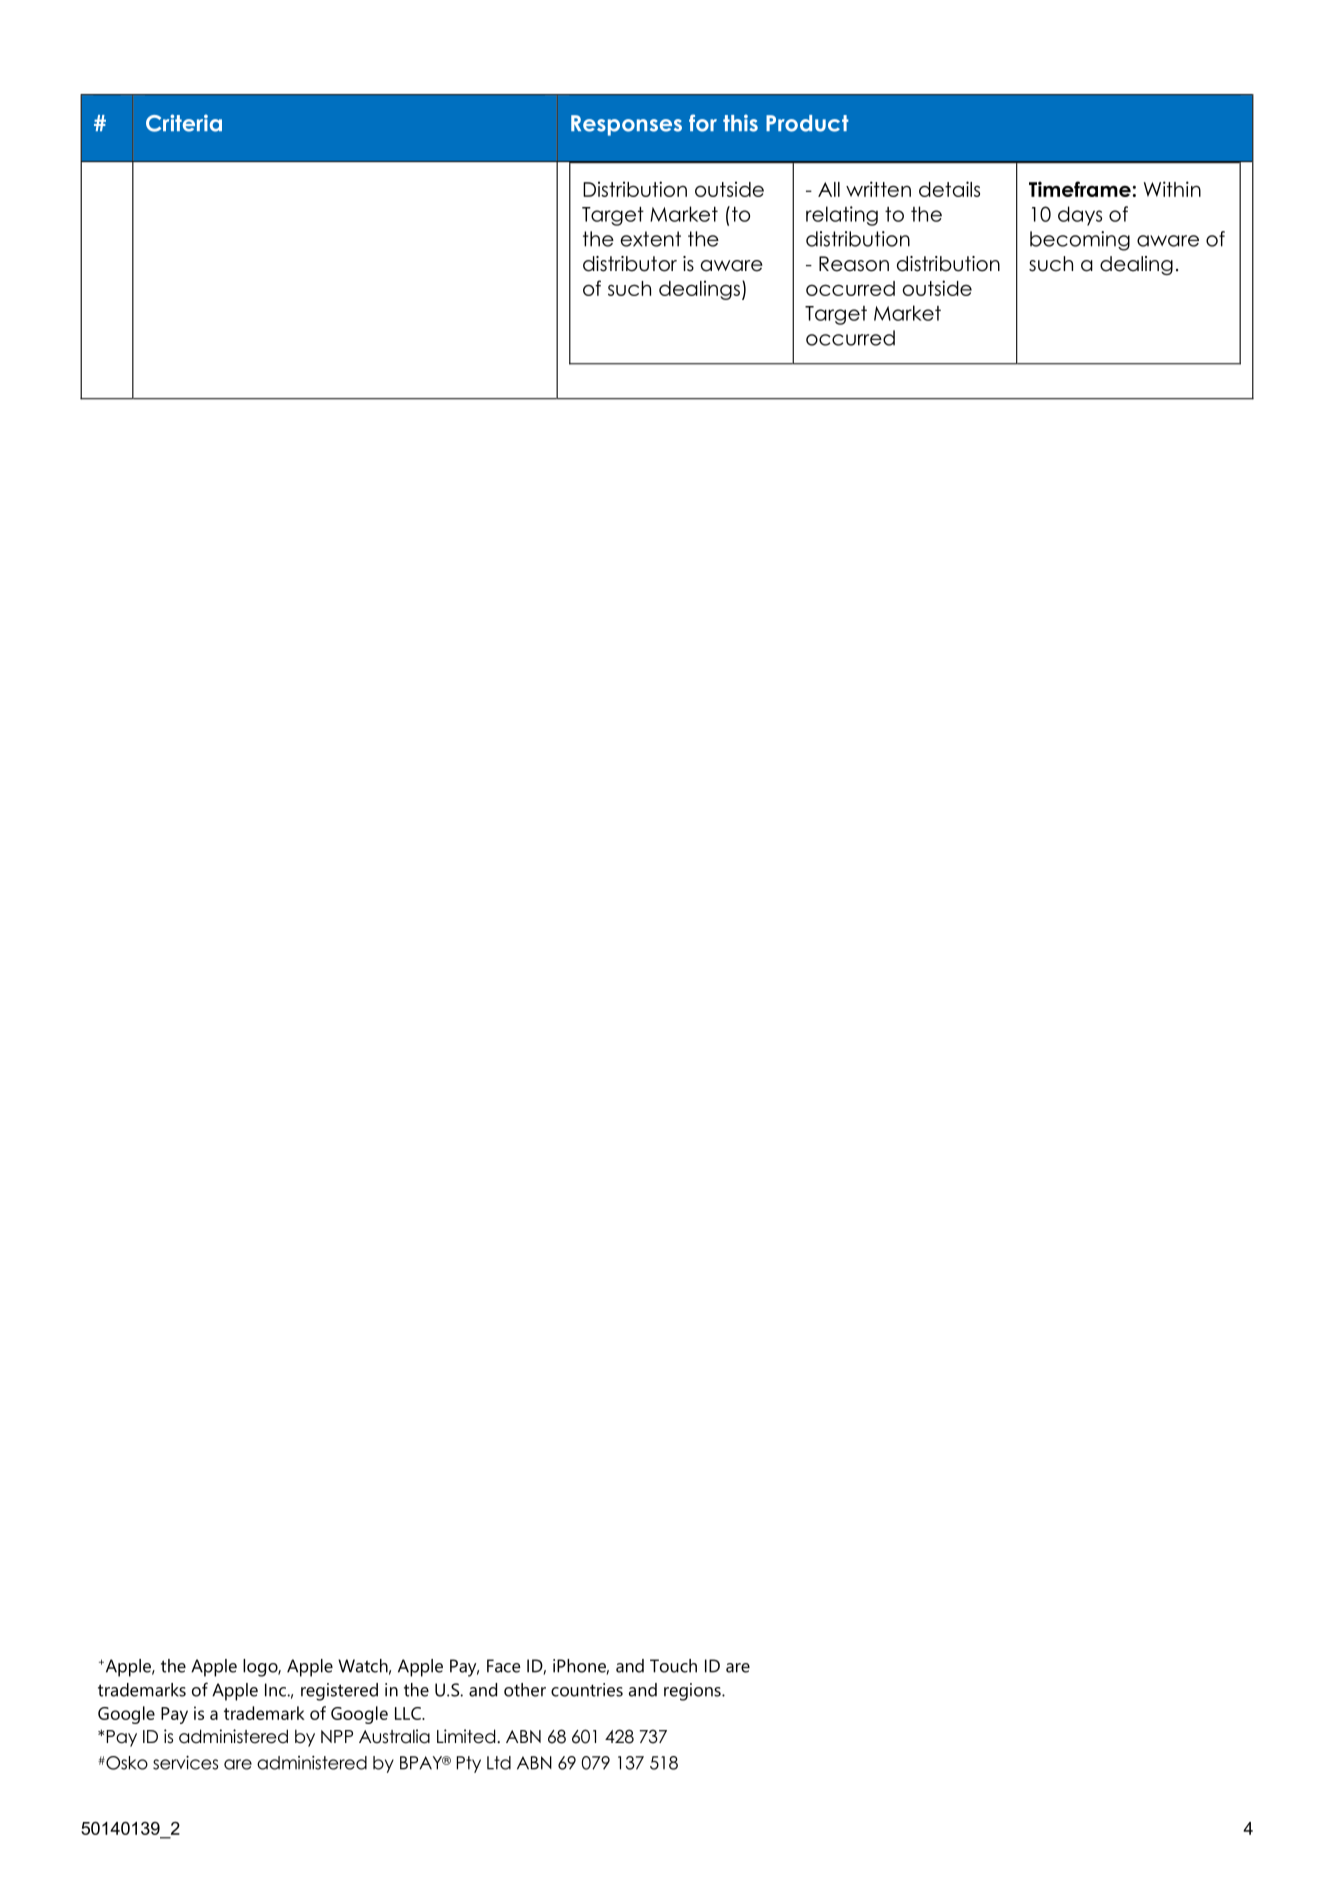 The image size is (1334, 1886). Describe the element at coordinates (1080, 189) in the image. I see `Timeframe` at that location.
